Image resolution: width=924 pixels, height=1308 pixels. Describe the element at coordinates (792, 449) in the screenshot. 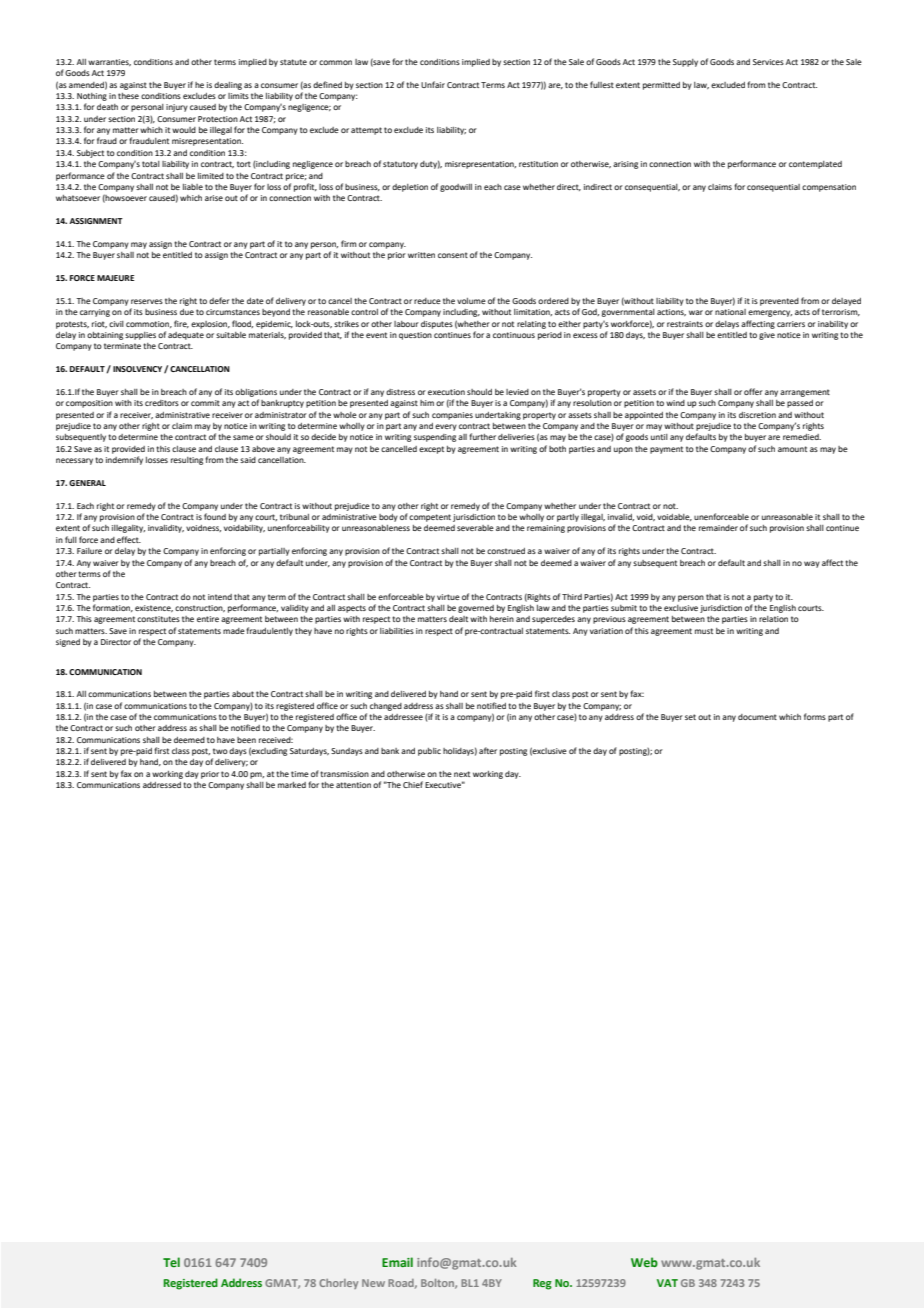

I see `amount` at that location.
